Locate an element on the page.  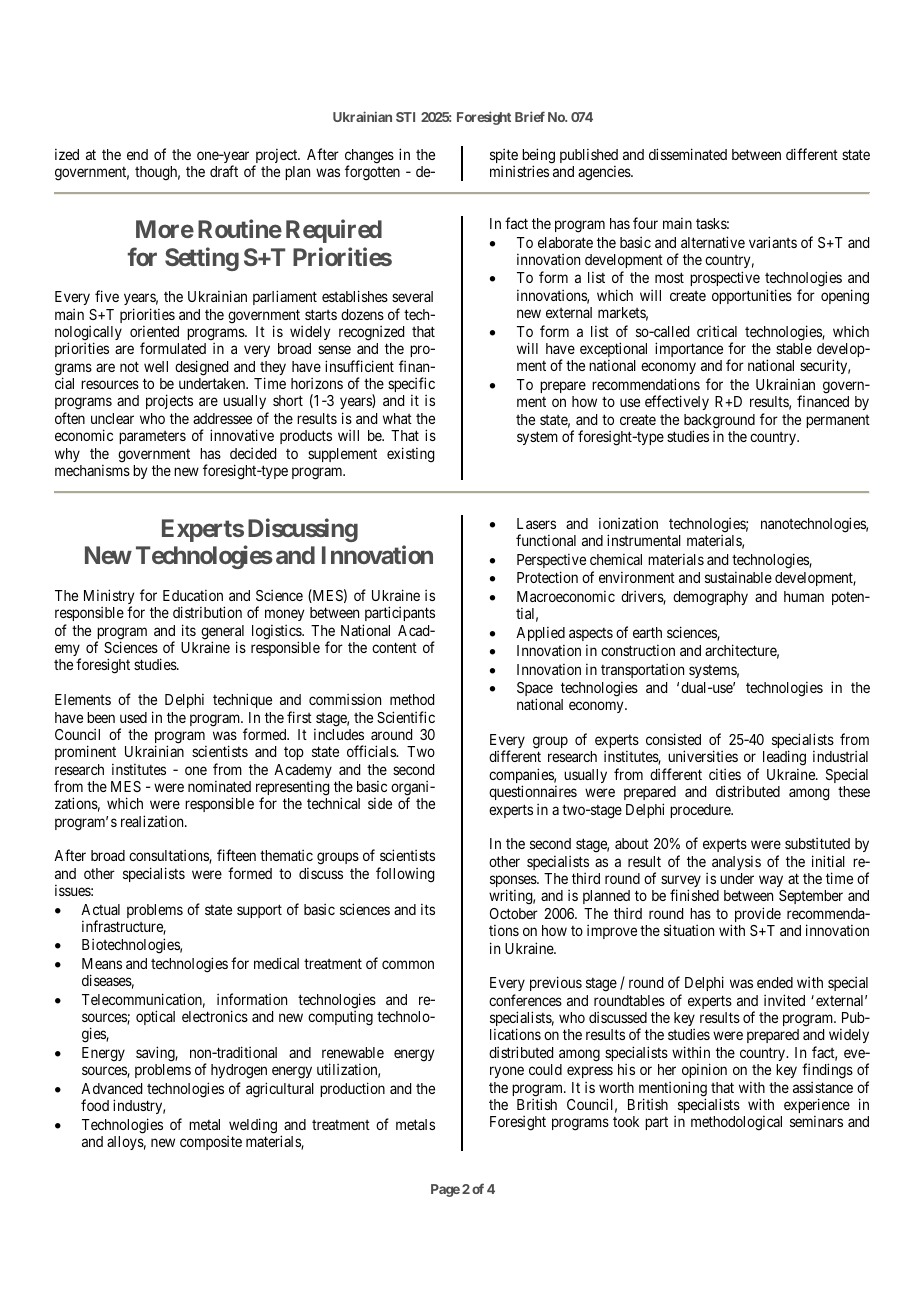
draft is located at coordinates (224, 171).
